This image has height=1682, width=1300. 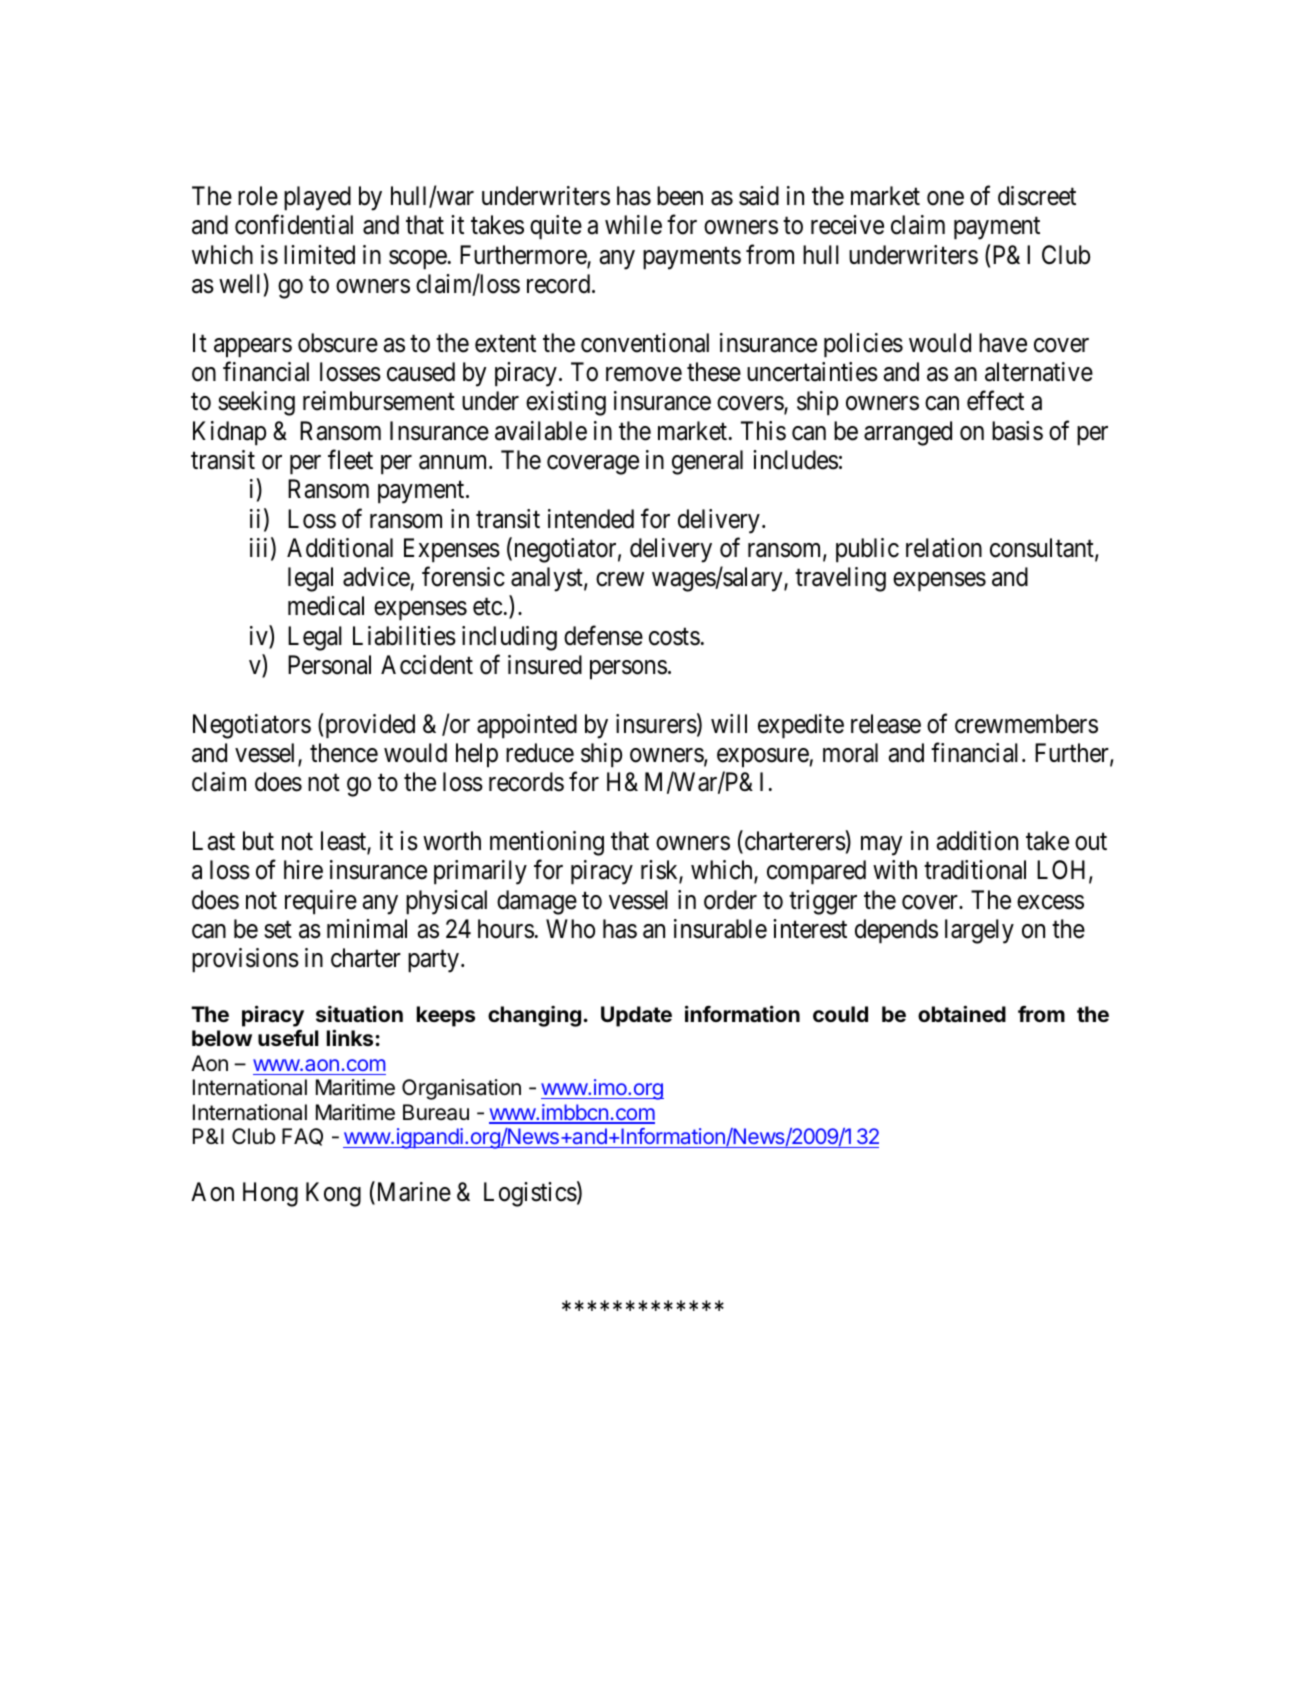 I want to click on one, so click(x=945, y=198).
